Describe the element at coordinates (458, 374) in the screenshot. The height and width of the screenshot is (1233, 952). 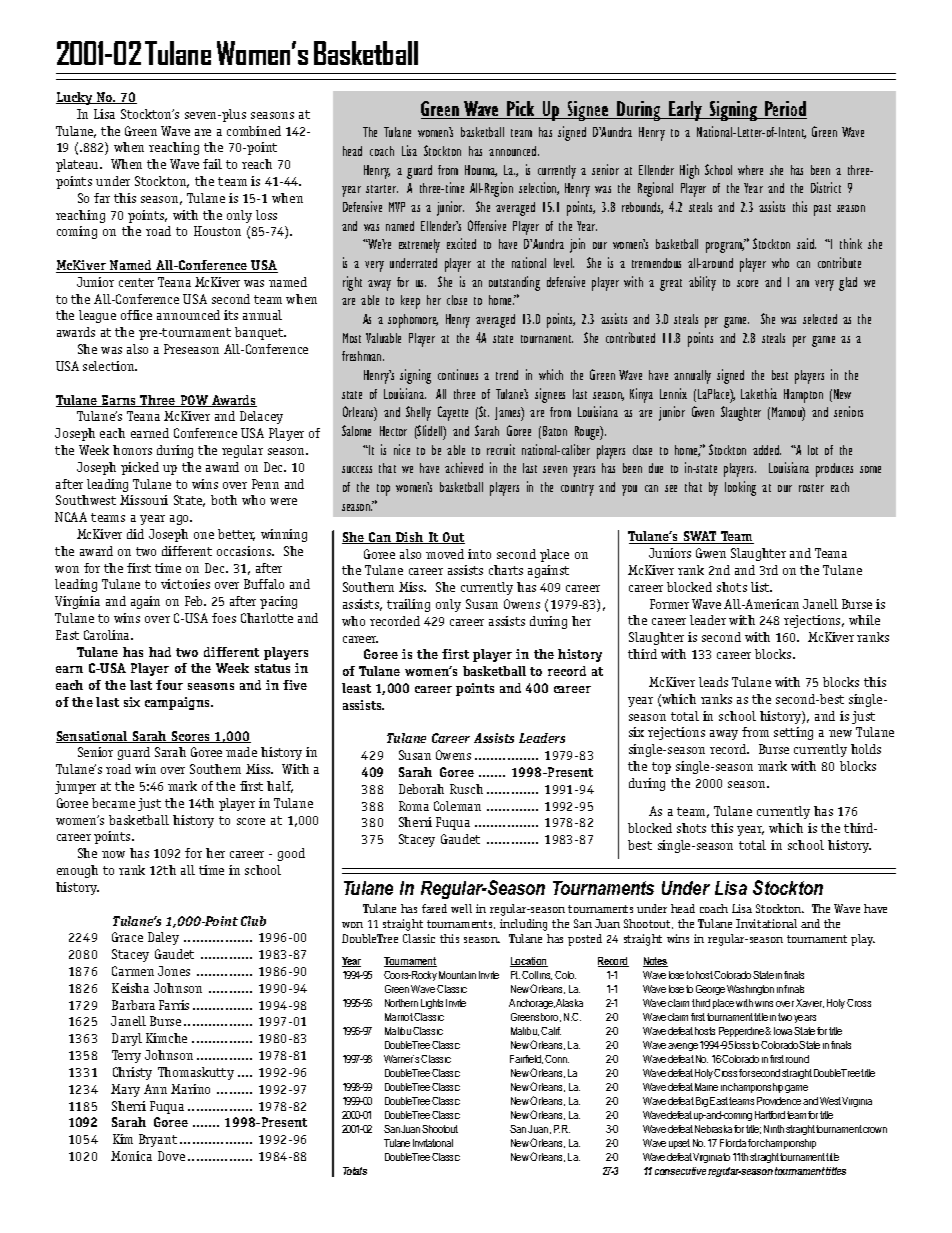
I see `continues` at that location.
